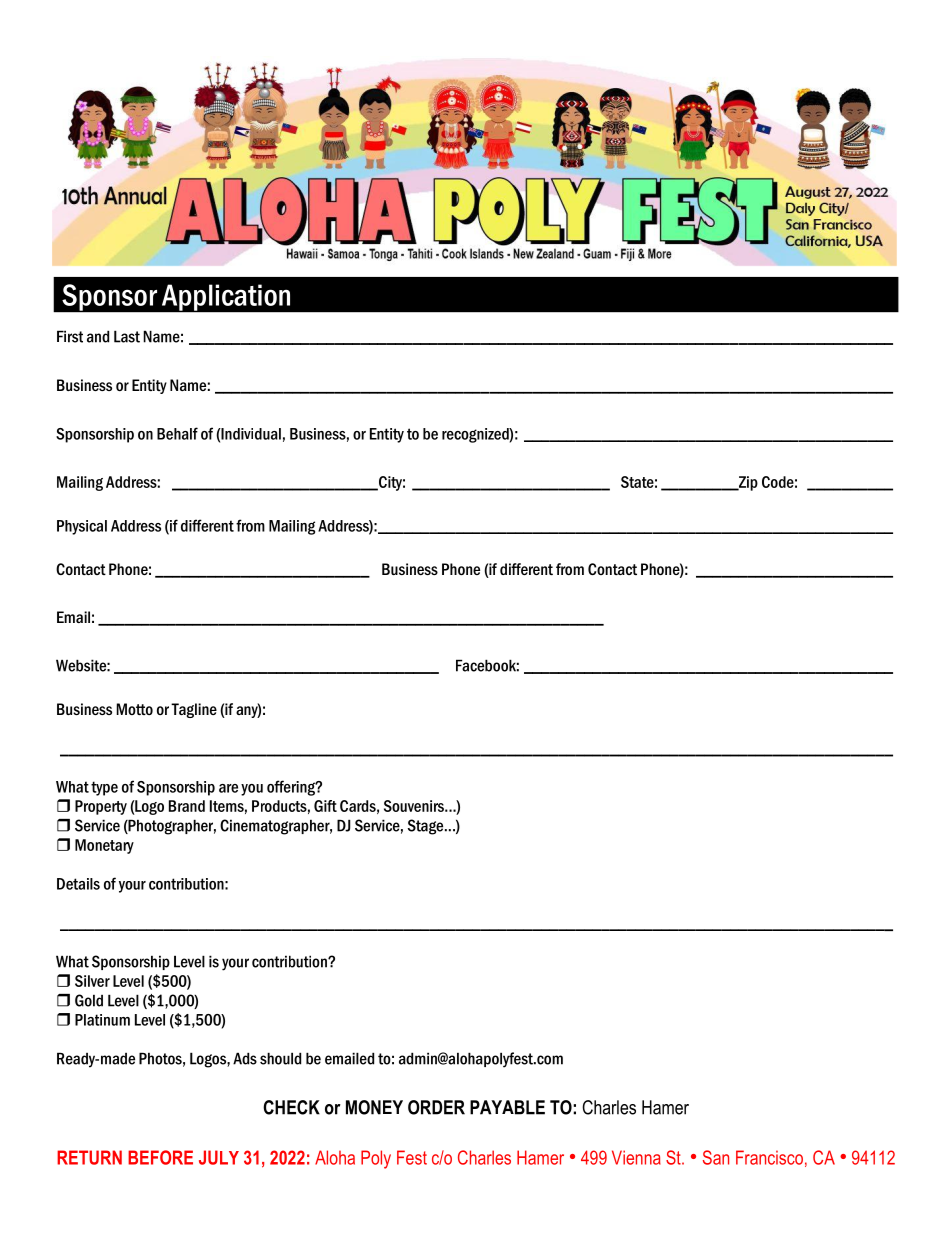 The height and width of the screenshot is (1233, 952). Describe the element at coordinates (70, 336) in the screenshot. I see `First` at that location.
